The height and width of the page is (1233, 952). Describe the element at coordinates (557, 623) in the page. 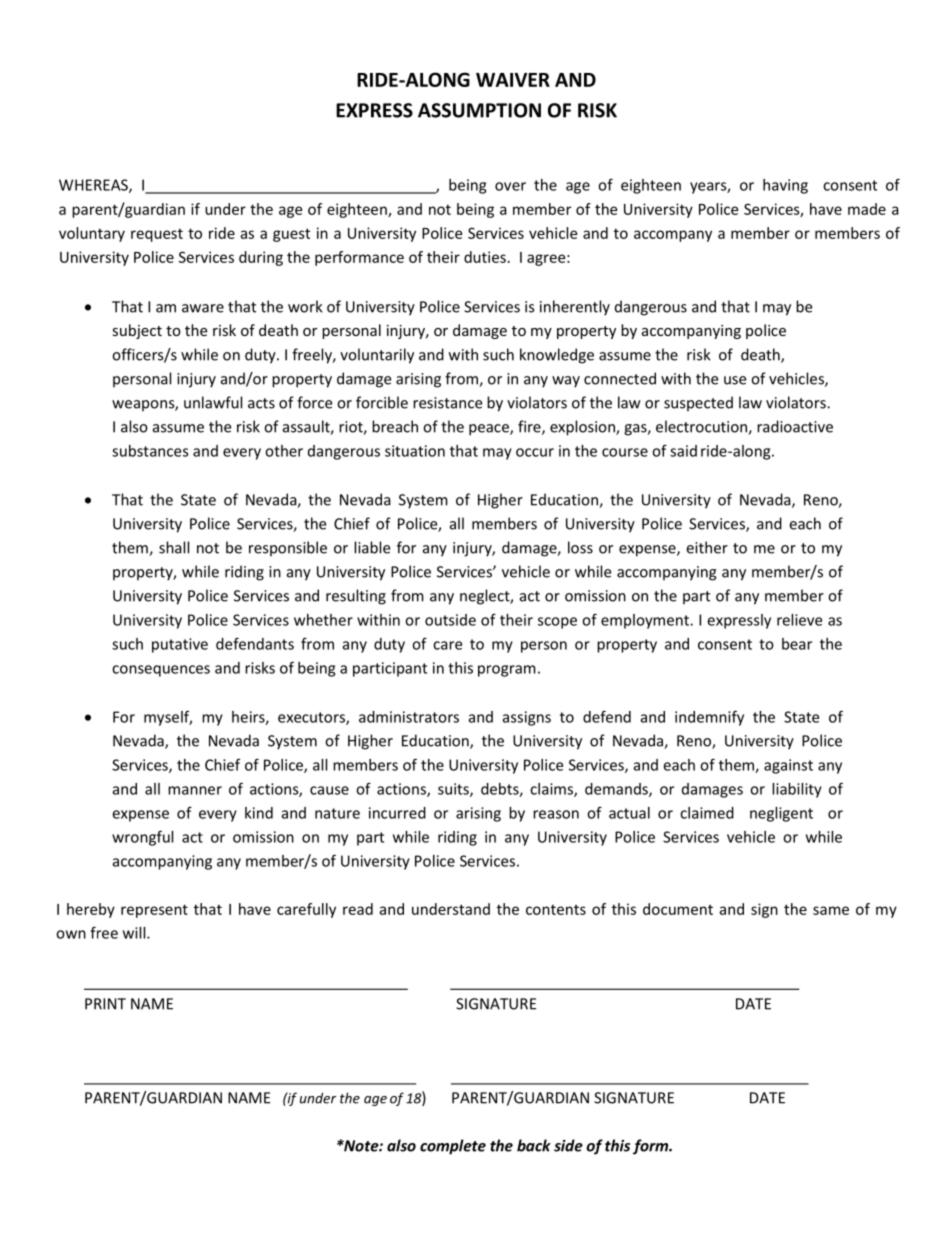

I see `scope` at that location.
